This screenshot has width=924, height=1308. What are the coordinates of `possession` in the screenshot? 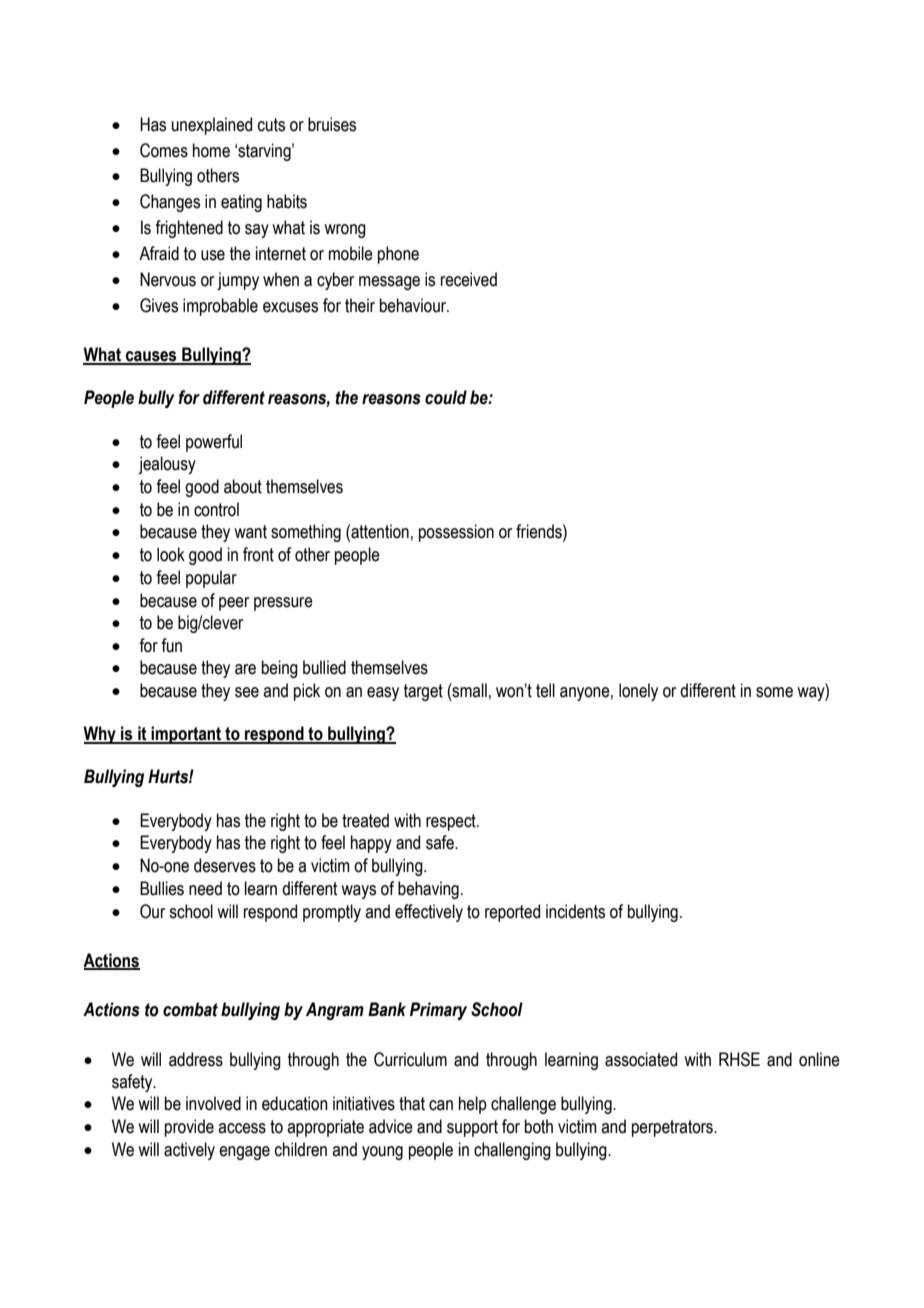 It's located at (456, 533).
